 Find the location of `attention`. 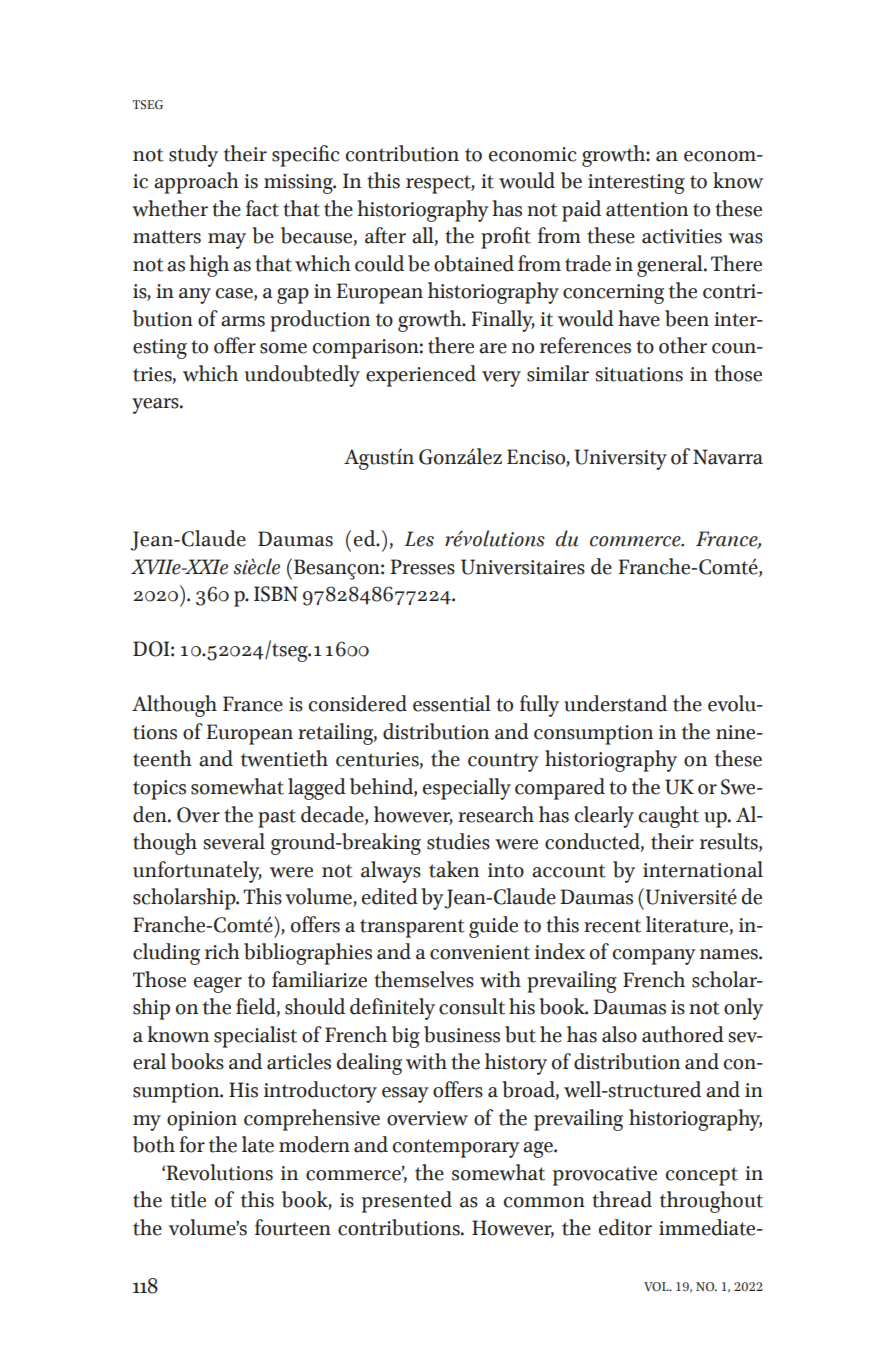

attention is located at coordinates (647, 209).
